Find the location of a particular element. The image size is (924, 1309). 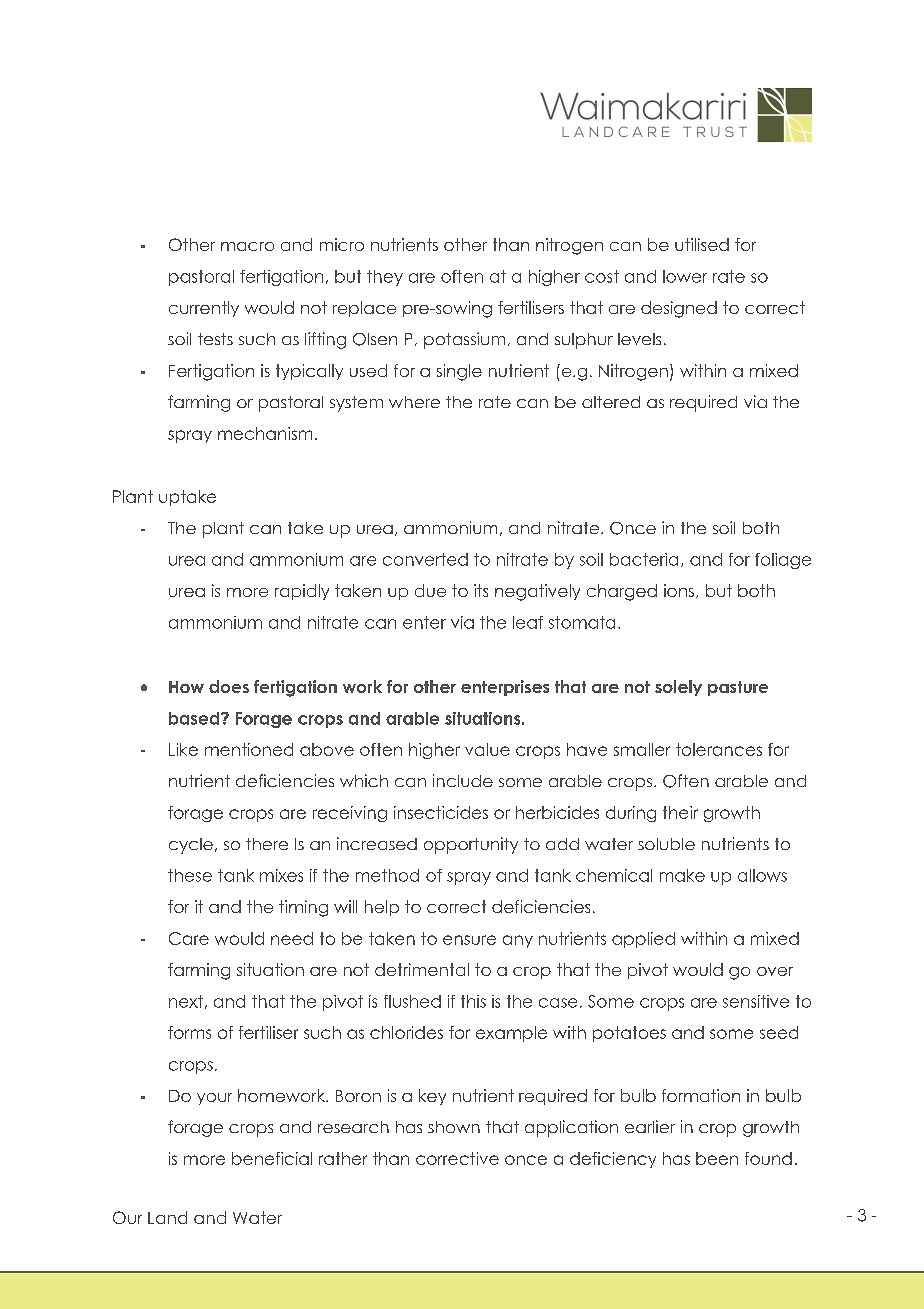

potassium is located at coordinates (464, 340).
